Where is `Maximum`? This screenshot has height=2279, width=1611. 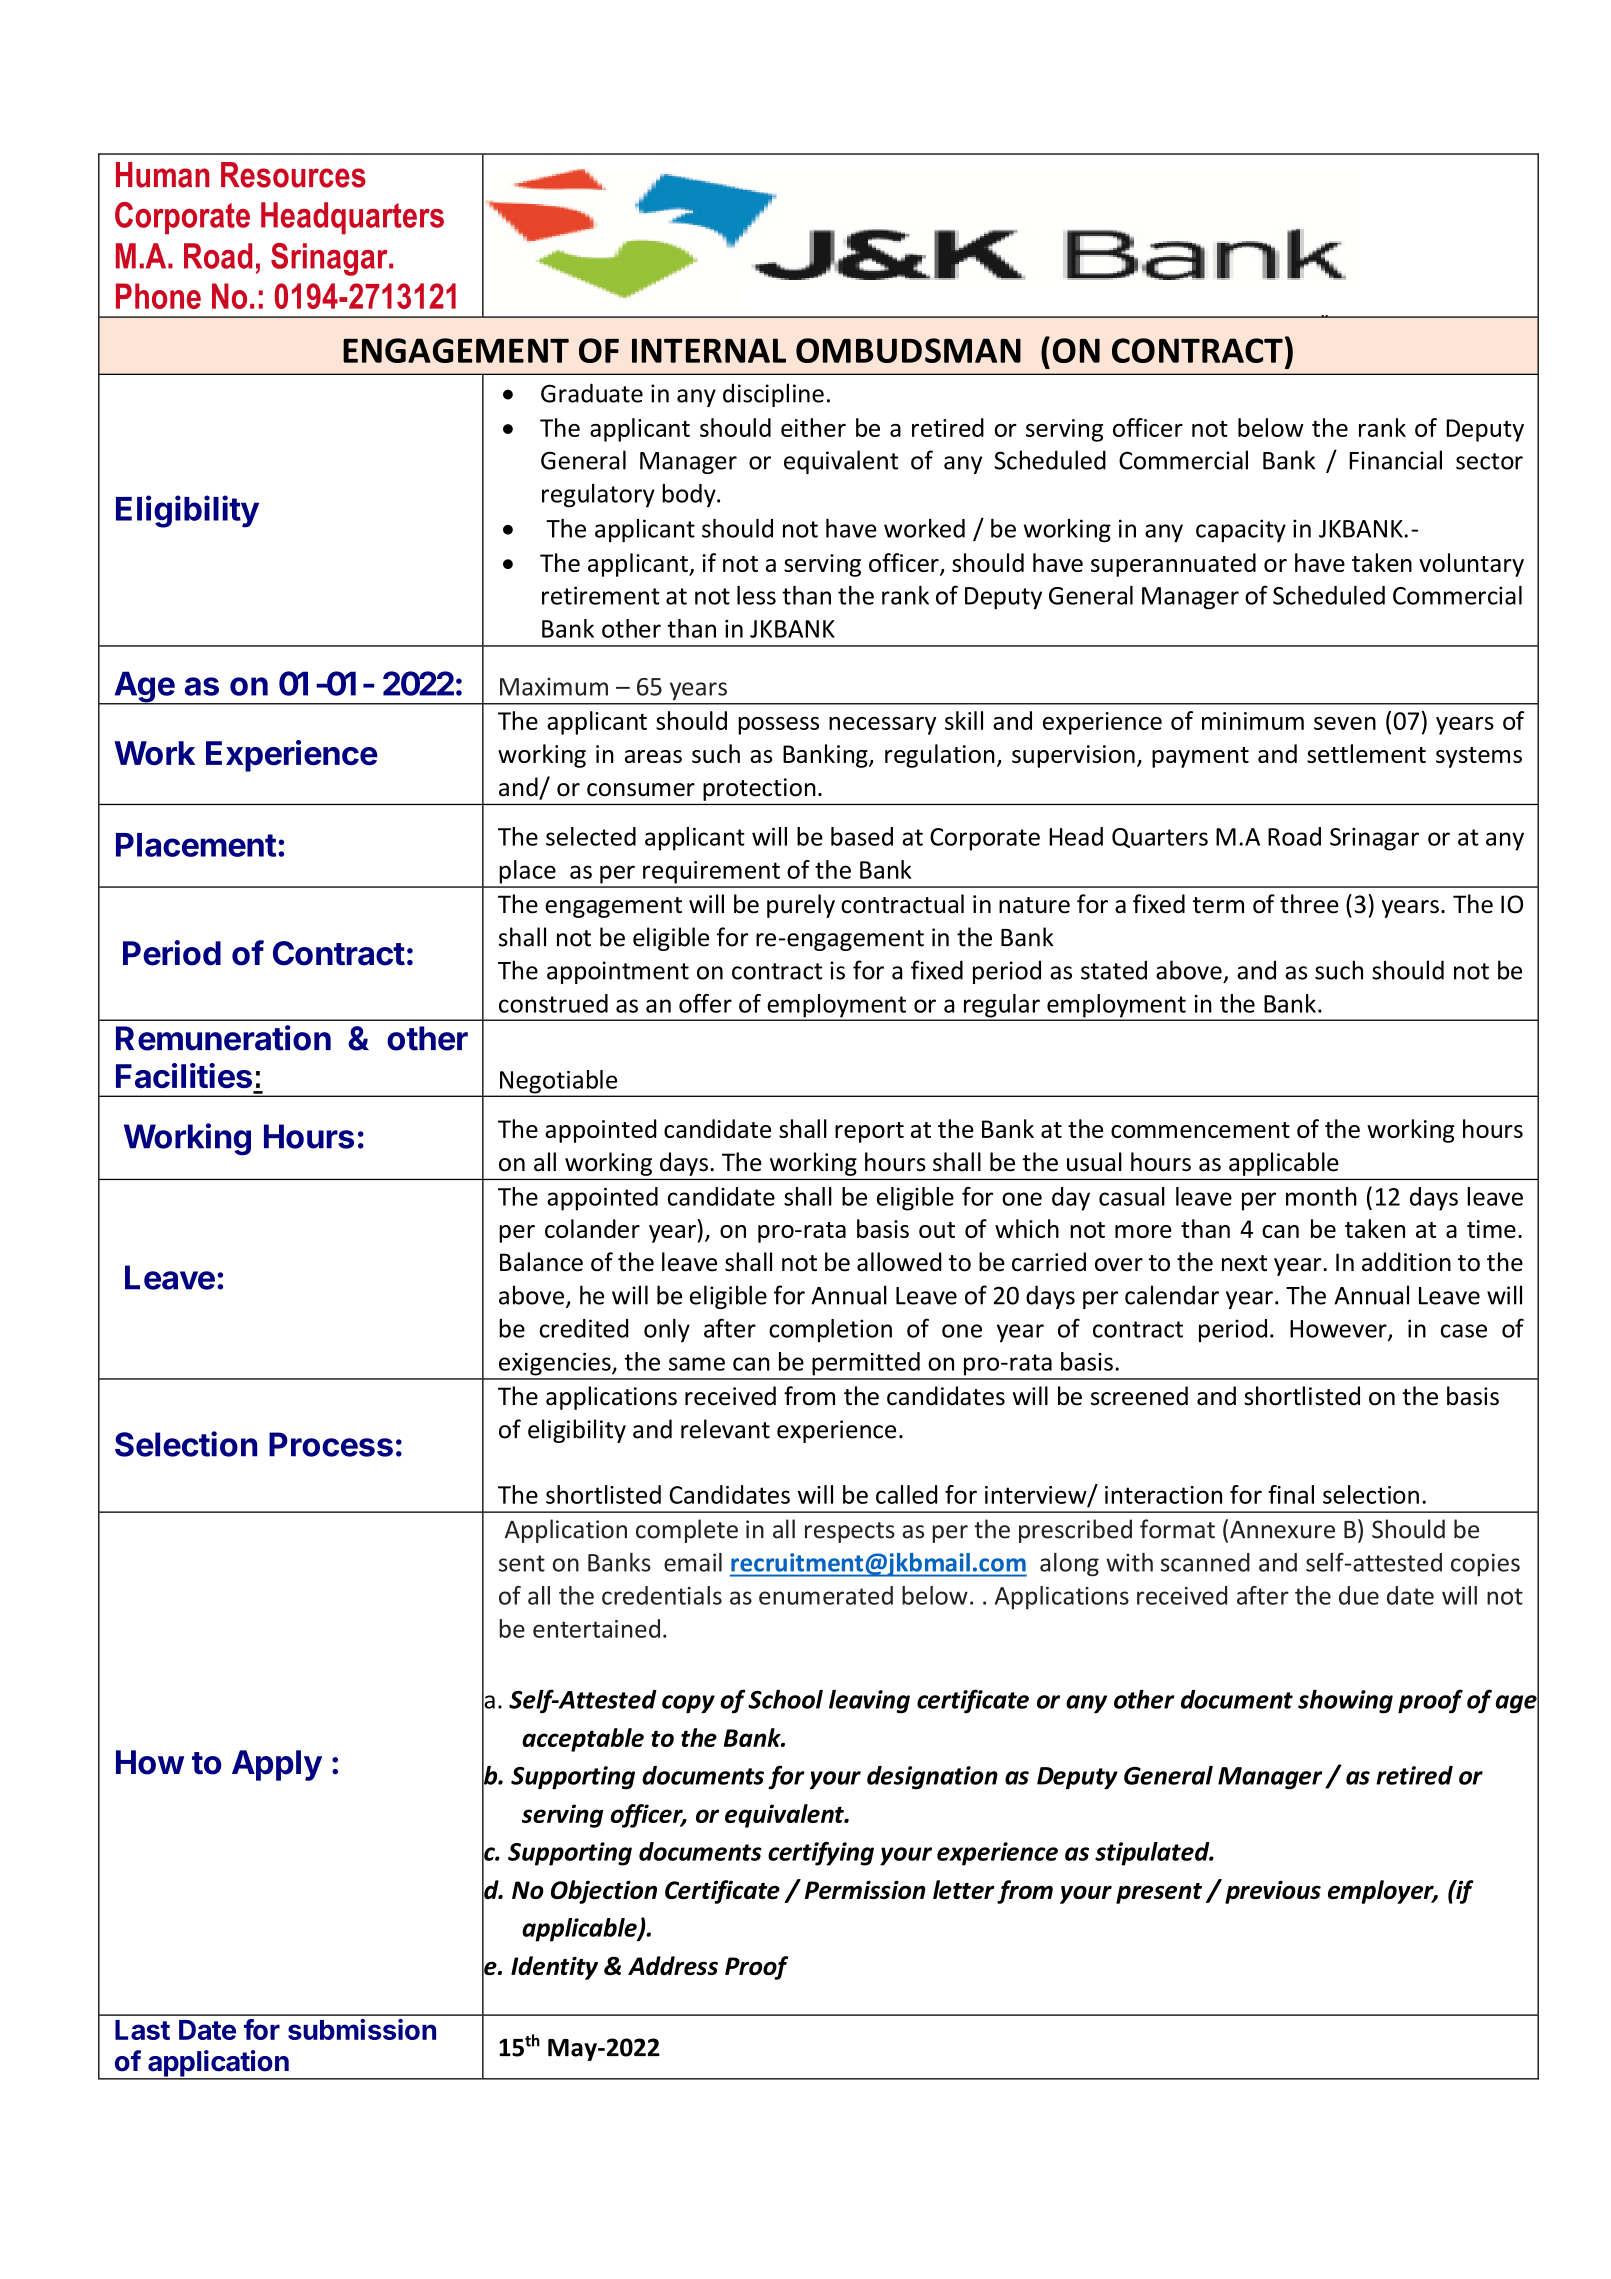
Maximum is located at coordinates (554, 686).
